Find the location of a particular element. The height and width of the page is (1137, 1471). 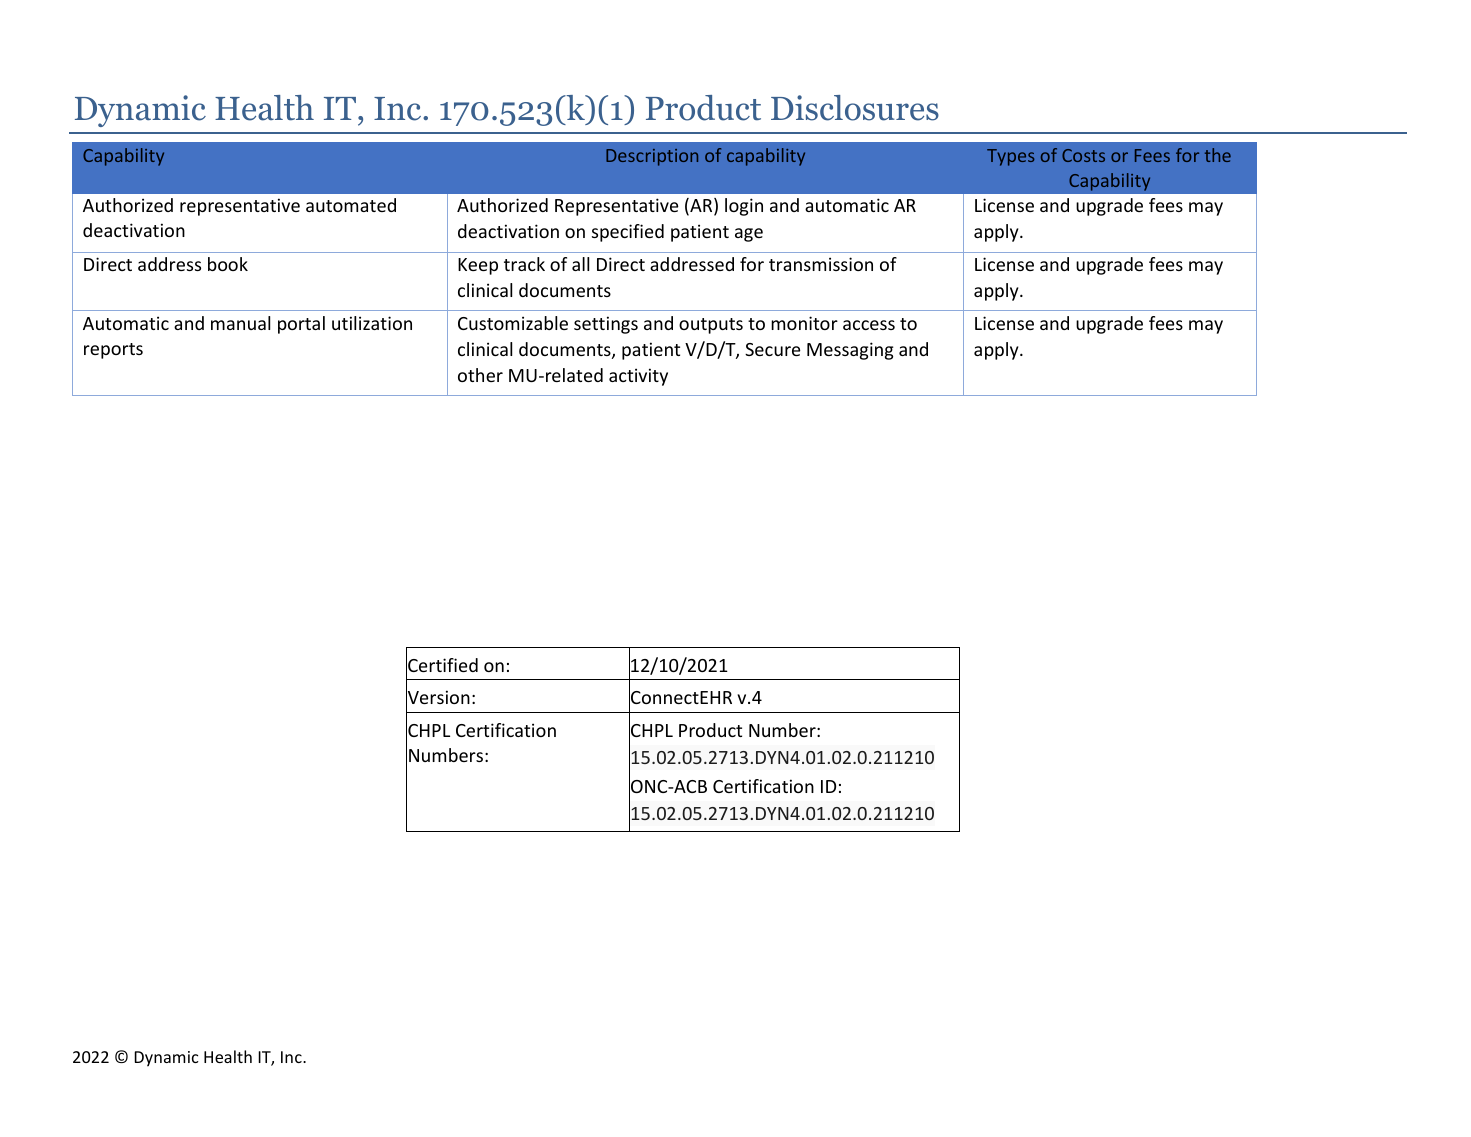

activity is located at coordinates (638, 377).
